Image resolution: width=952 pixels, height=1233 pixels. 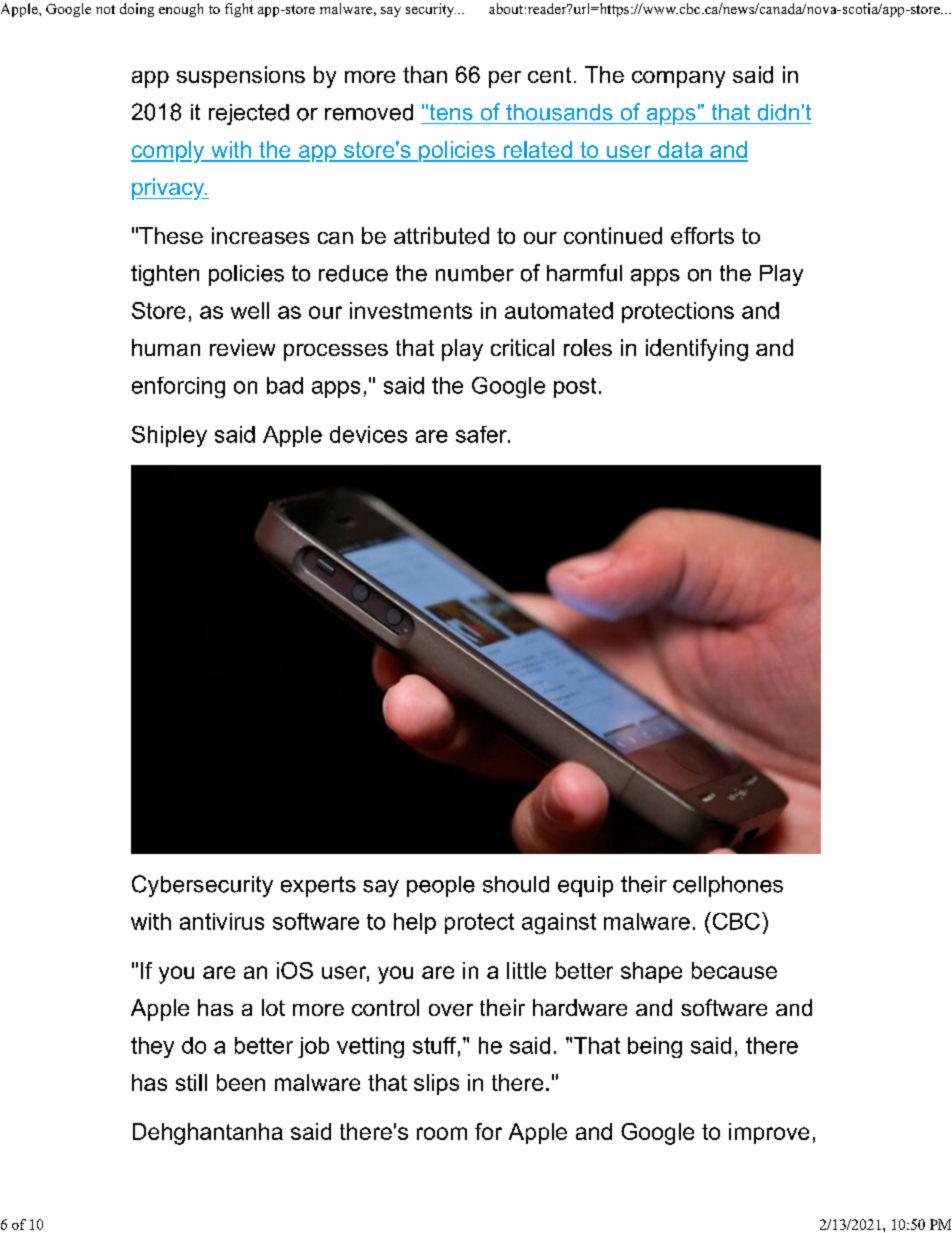 I want to click on slips, so click(x=436, y=1084).
